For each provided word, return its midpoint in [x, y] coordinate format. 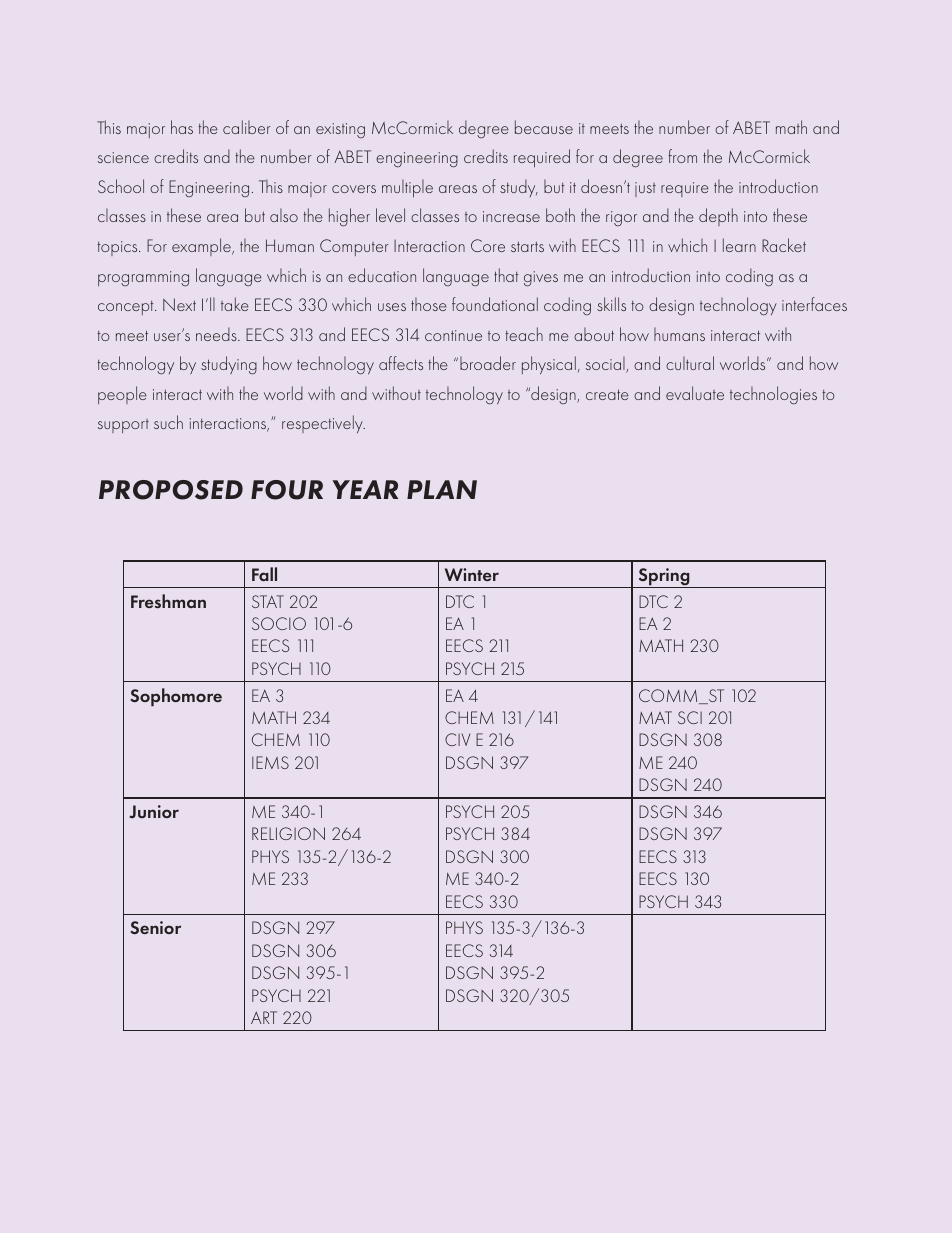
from [682, 156]
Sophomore [176, 697]
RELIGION [288, 833]
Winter [472, 574]
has [182, 127]
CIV [457, 739]
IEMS [270, 762]
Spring [664, 578]
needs [217, 334]
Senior [156, 927]
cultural [690, 363]
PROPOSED [171, 490]
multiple [407, 188]
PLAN [442, 489]
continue [453, 335]
